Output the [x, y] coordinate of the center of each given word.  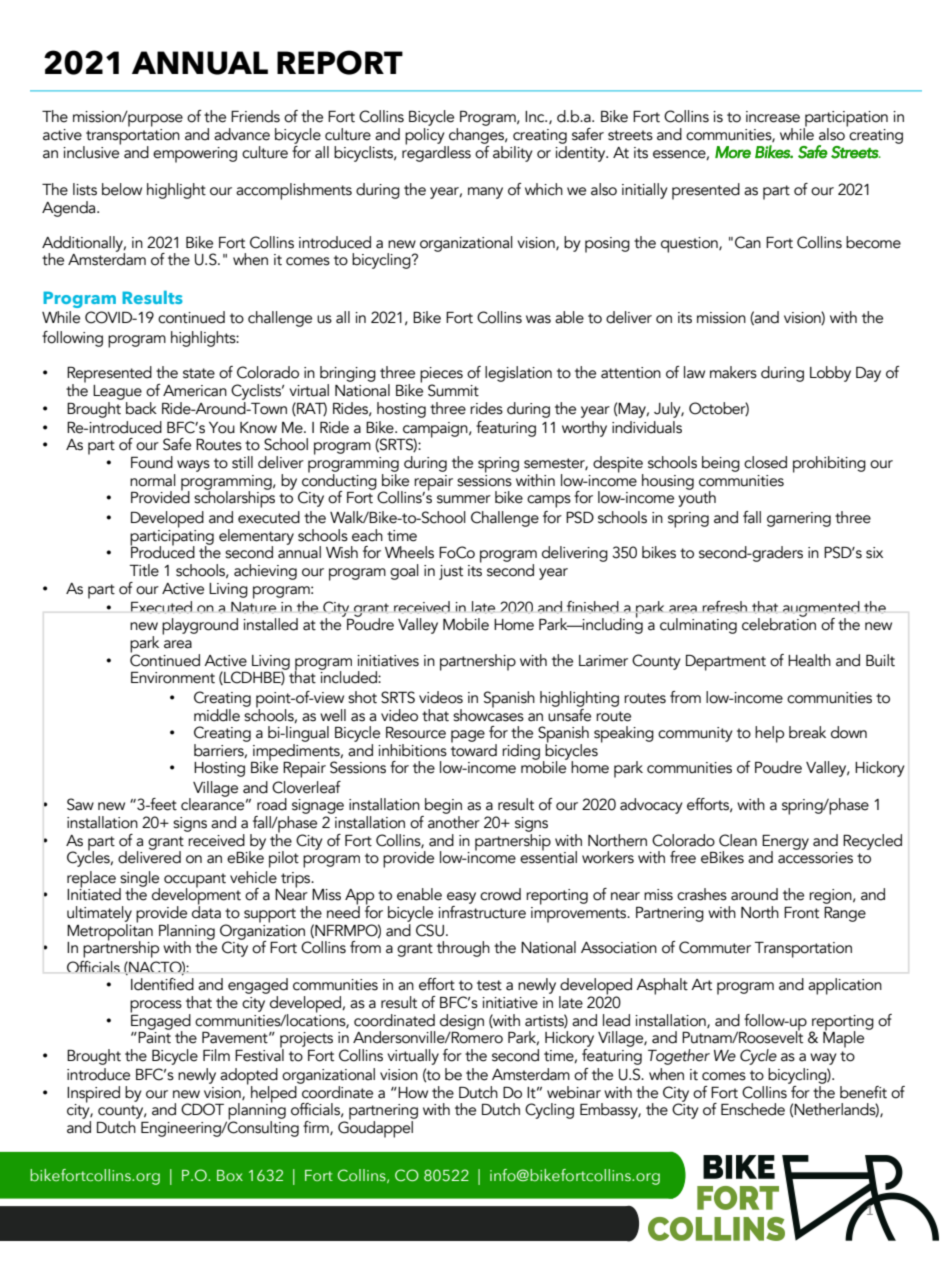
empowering [195, 155]
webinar [574, 1092]
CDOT [202, 1109]
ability [513, 154]
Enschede [753, 1109]
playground [200, 626]
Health [809, 660]
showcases [488, 714]
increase [773, 117]
